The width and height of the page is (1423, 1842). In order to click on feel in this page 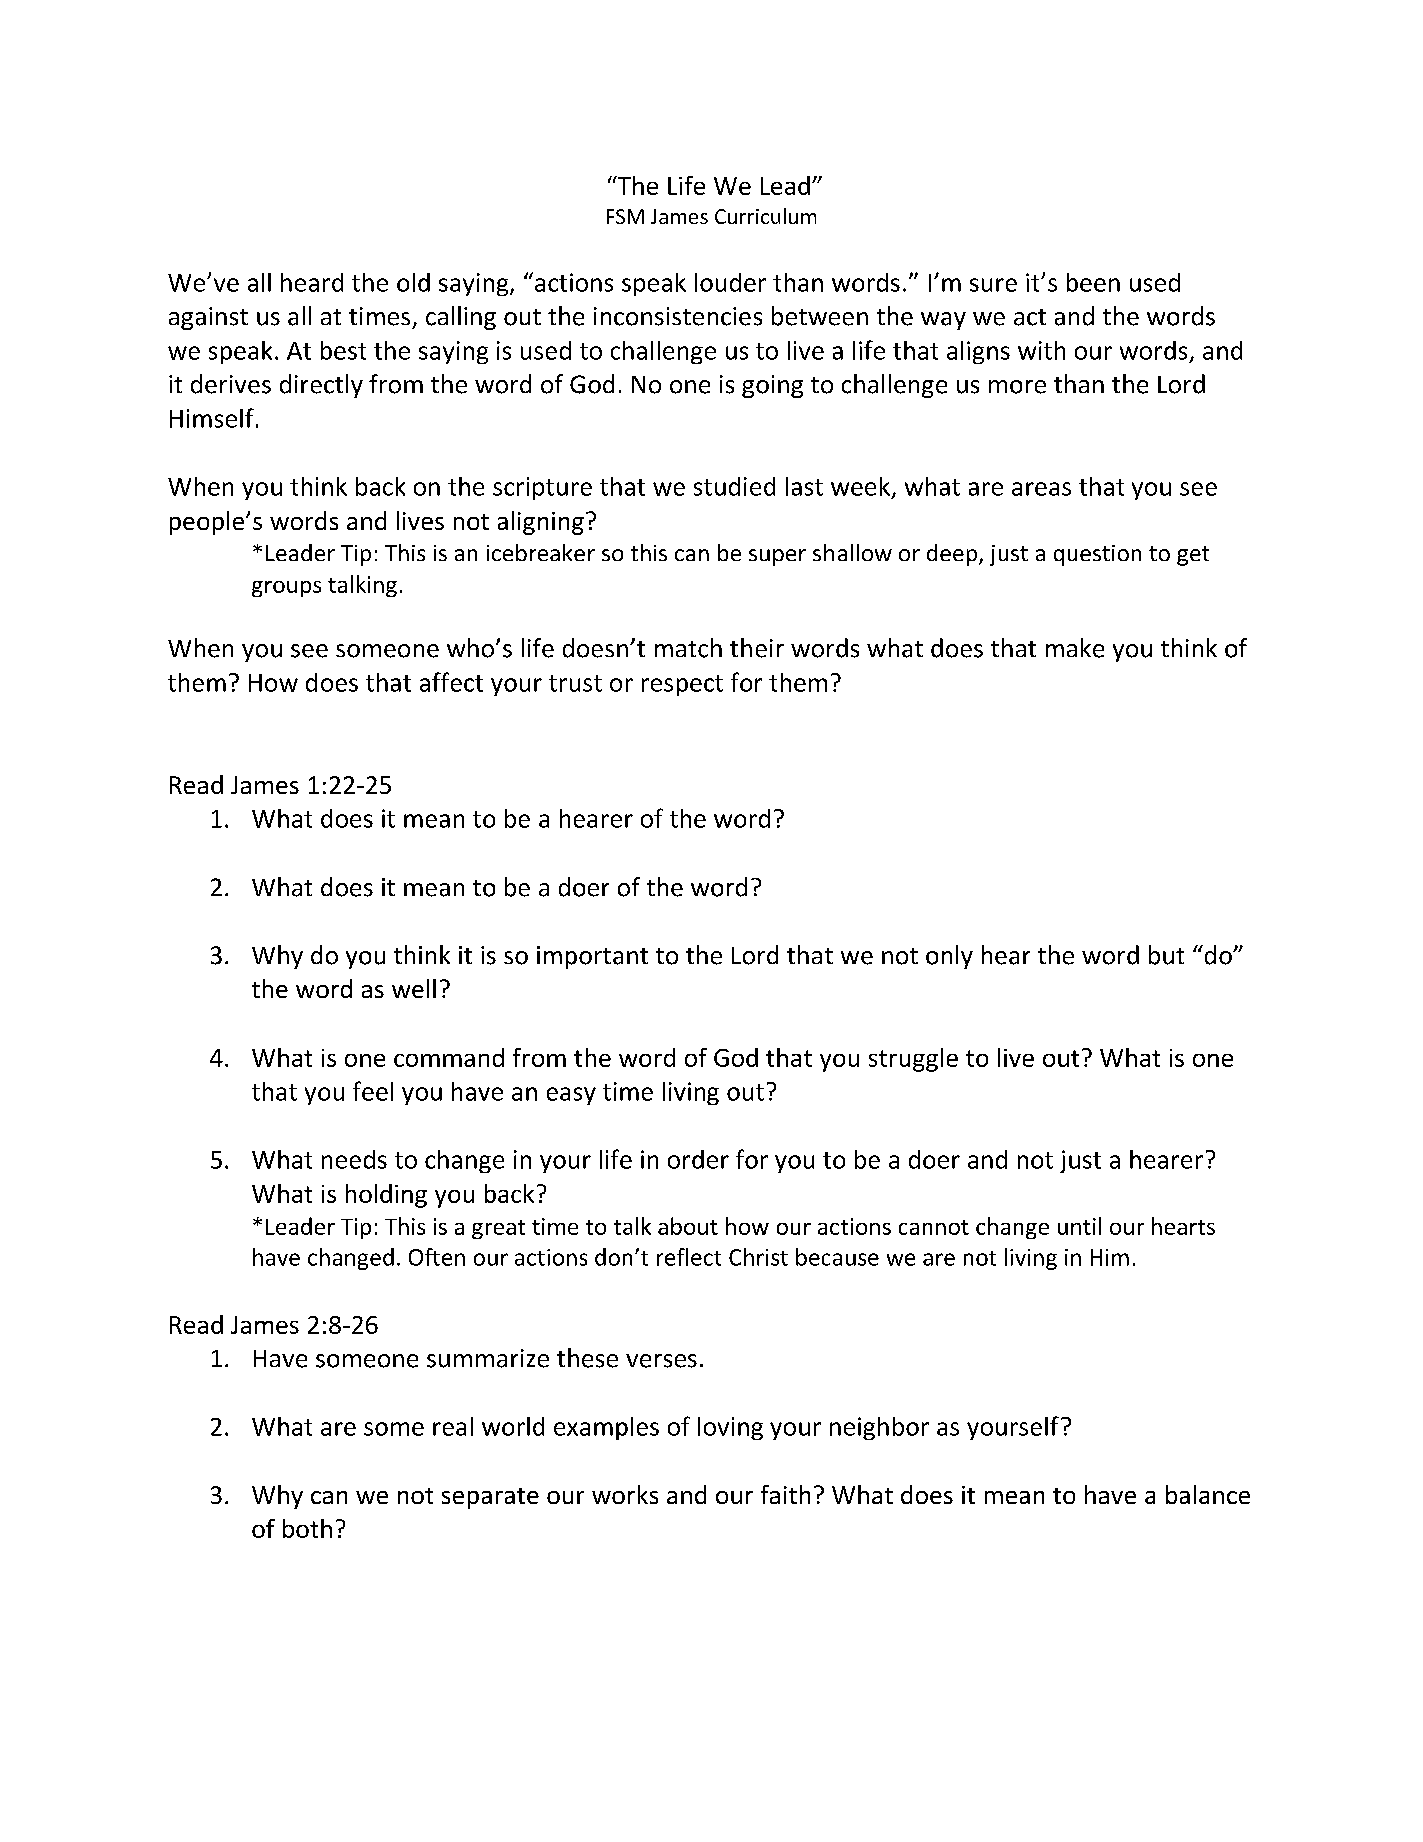, I will do `click(373, 1091)`.
